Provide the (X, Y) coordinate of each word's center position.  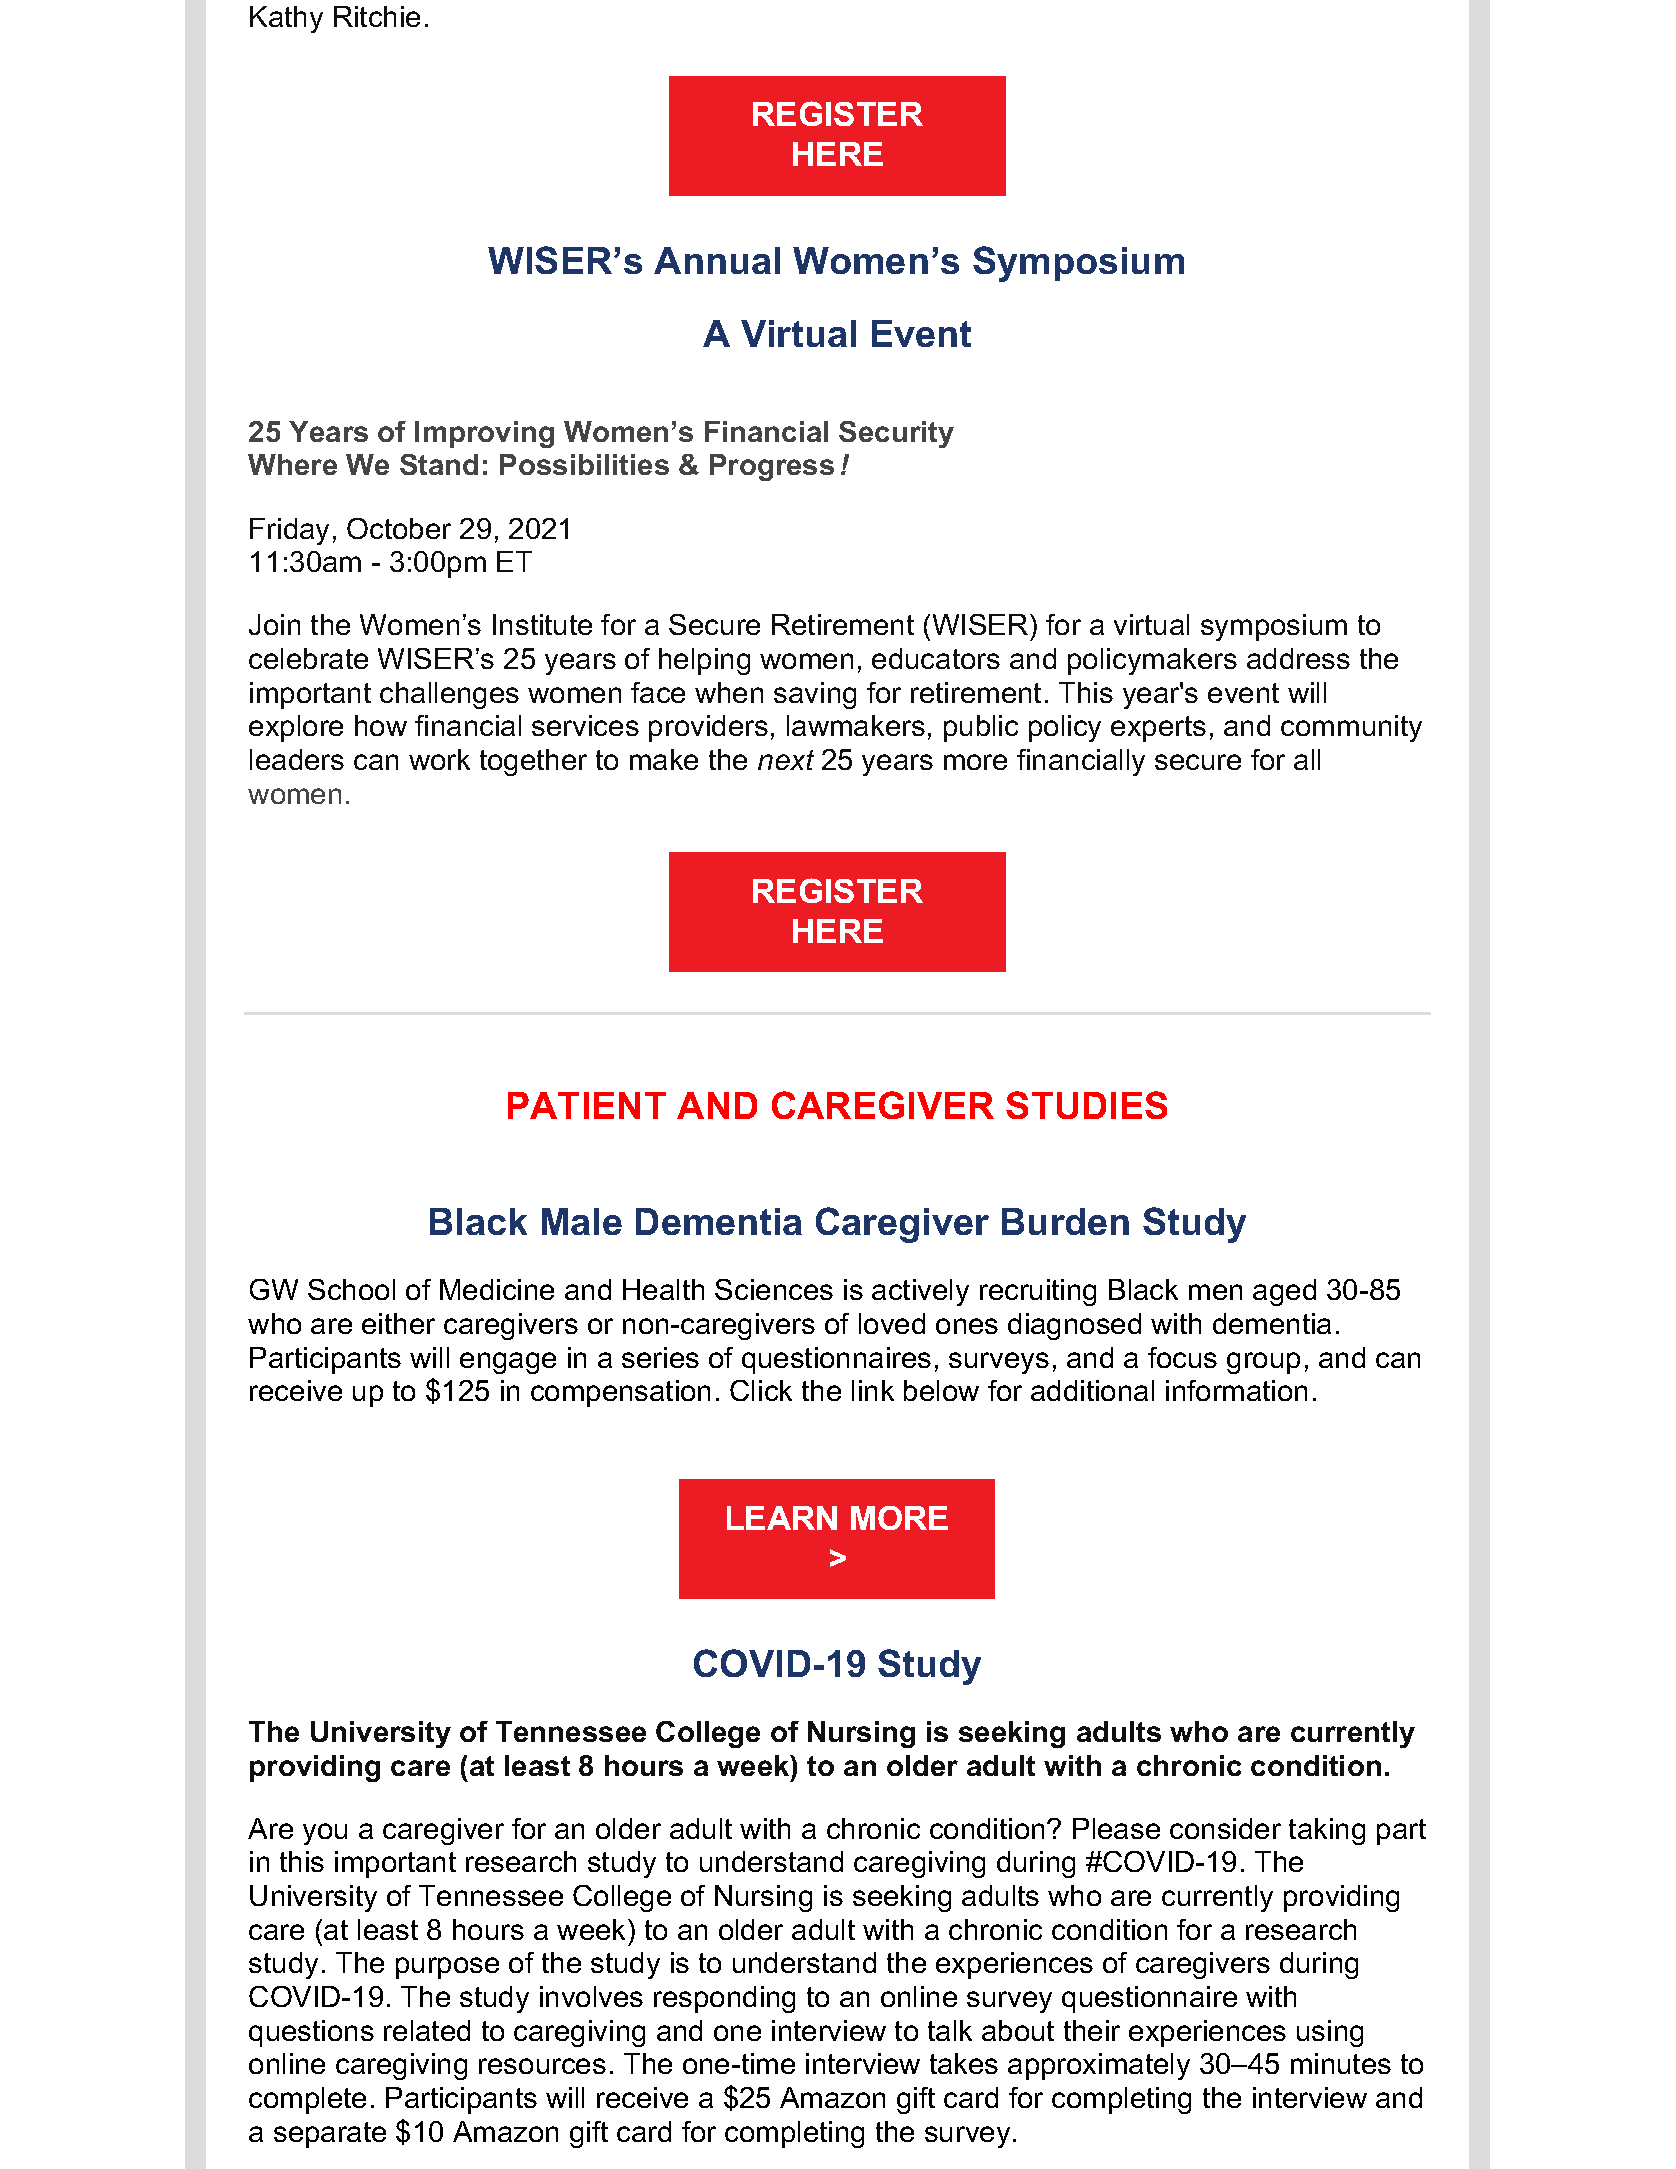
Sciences (774, 1289)
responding (724, 1999)
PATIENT (587, 1105)
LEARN (782, 1518)
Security (896, 434)
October (399, 528)
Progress (772, 467)
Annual (717, 260)
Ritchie (377, 16)
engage (508, 1363)
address (1298, 658)
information (1236, 1390)
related (427, 2030)
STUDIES (1086, 1105)
